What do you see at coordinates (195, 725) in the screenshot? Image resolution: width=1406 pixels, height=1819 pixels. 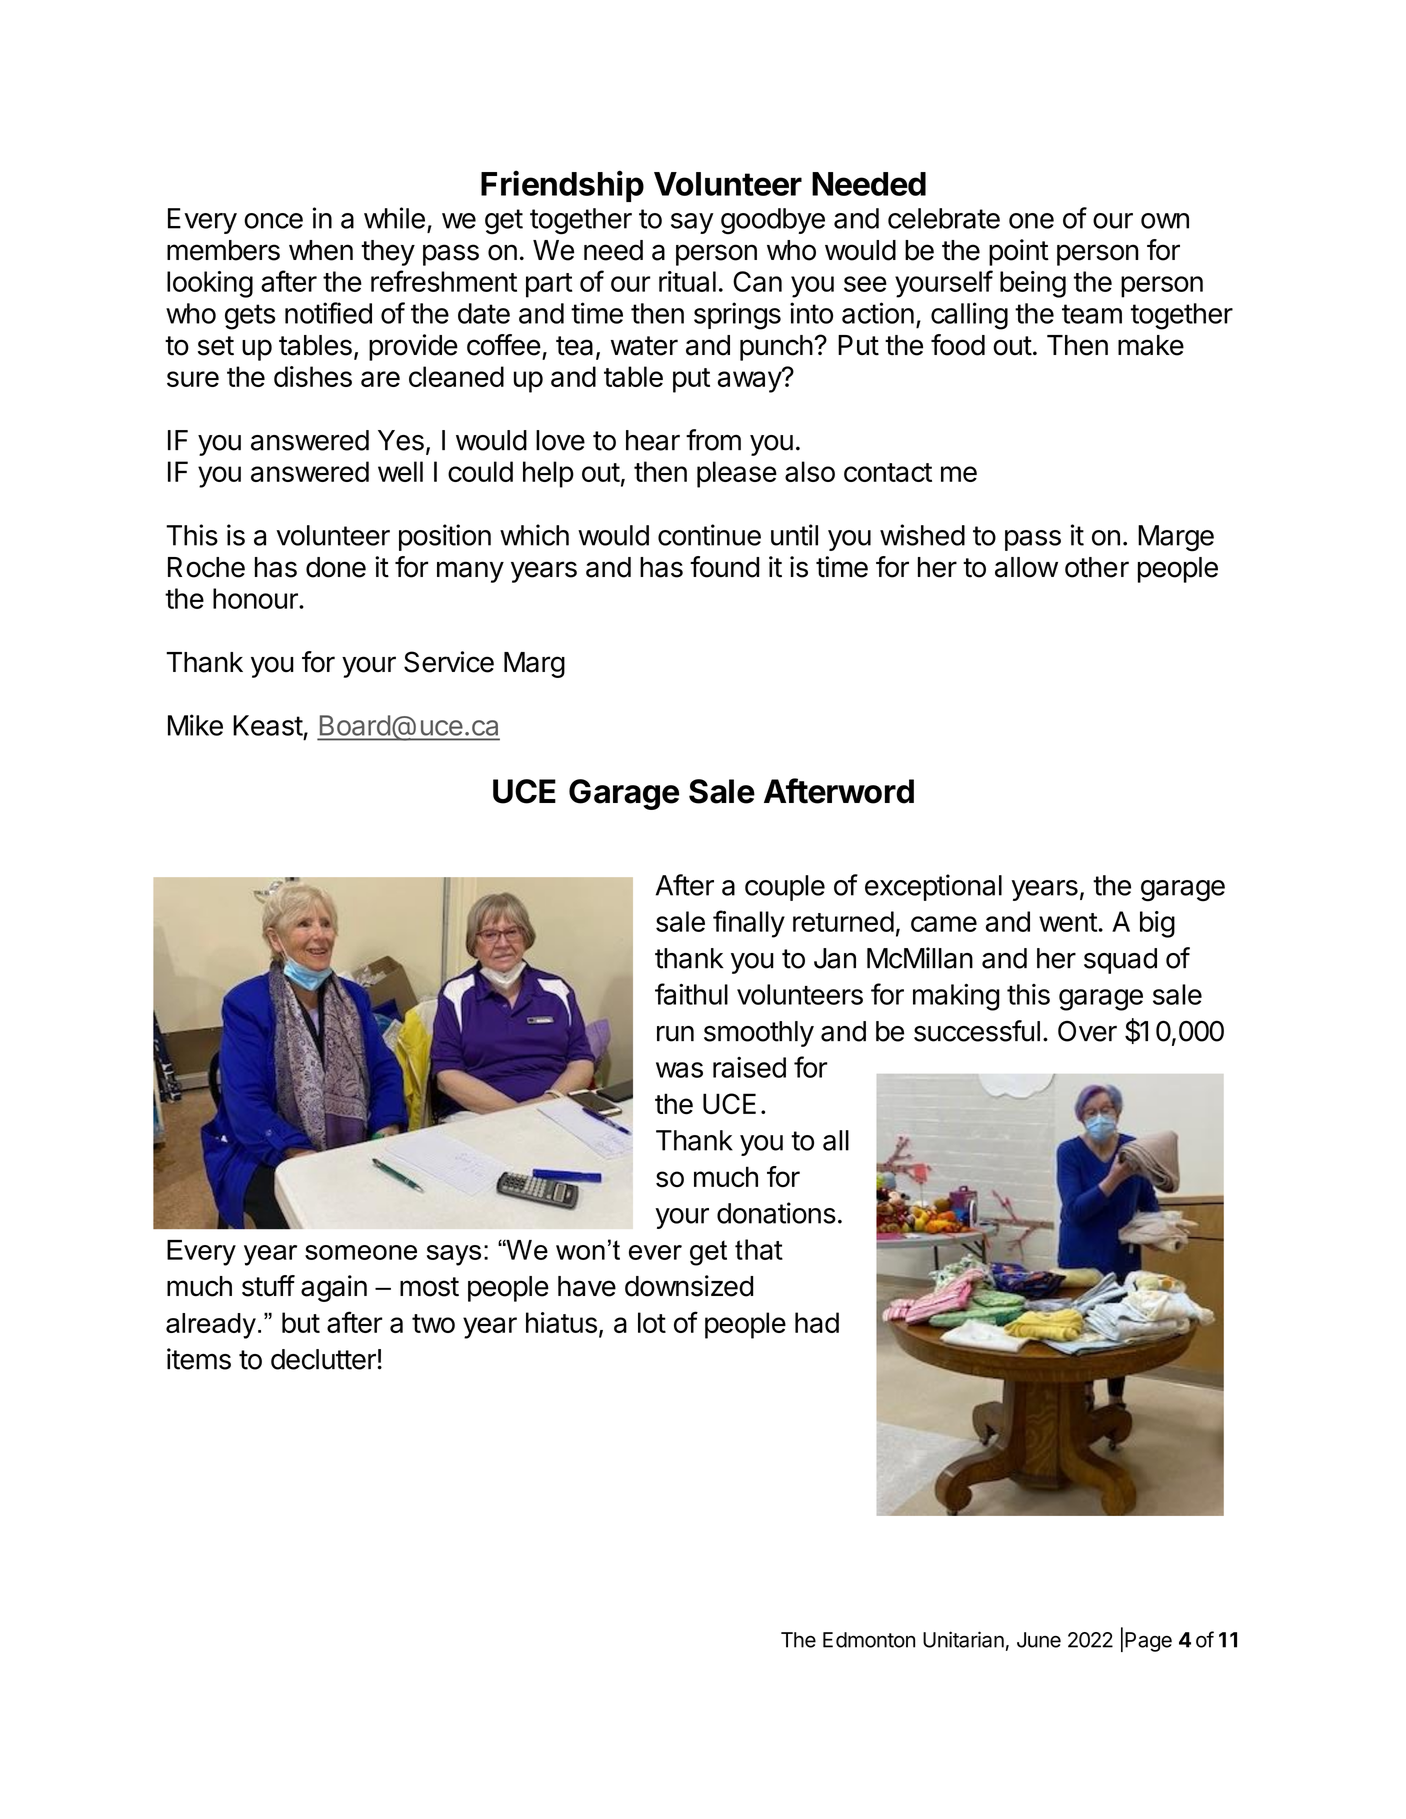 I see `Mike` at bounding box center [195, 725].
